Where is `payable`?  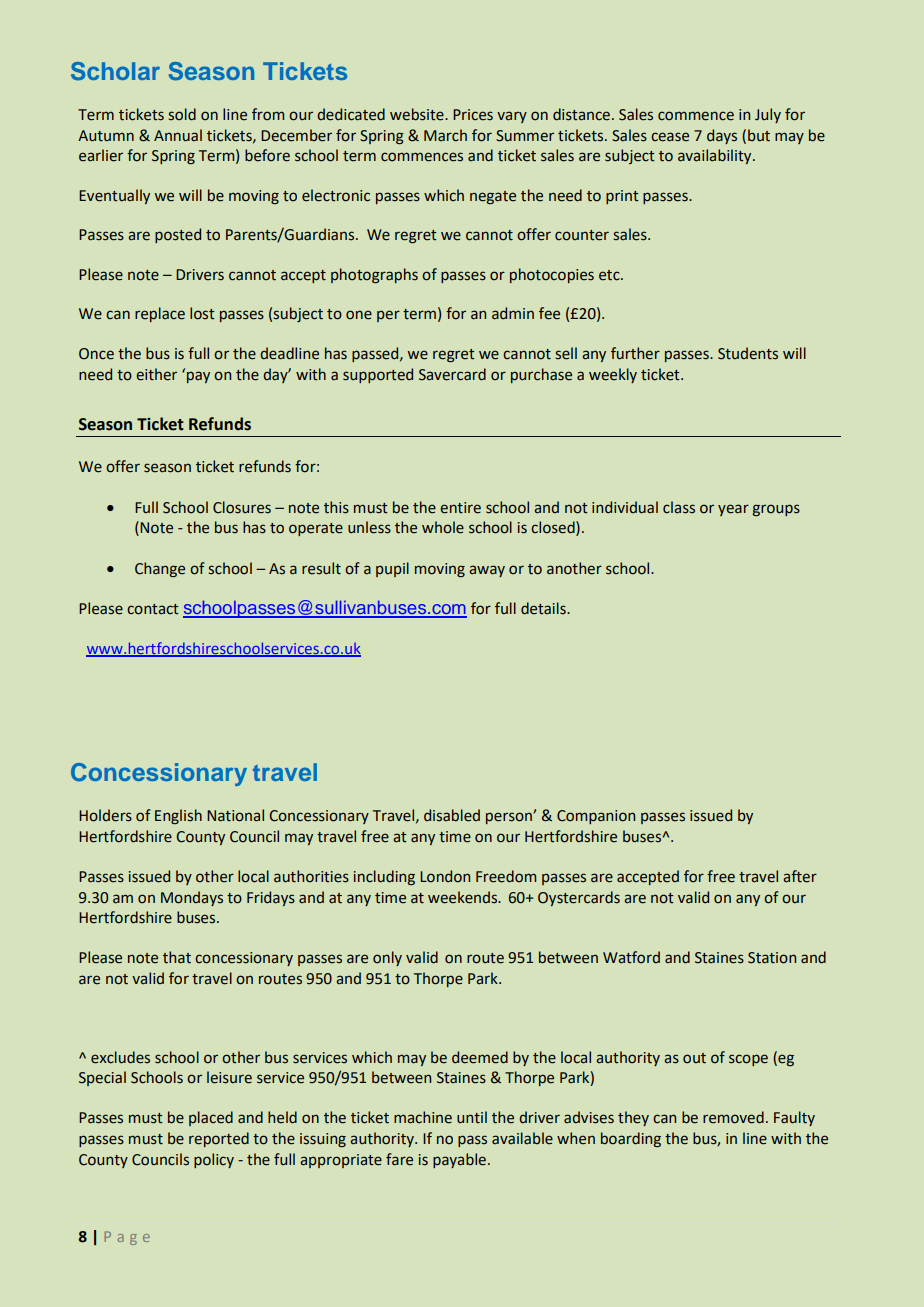 payable is located at coordinates (459, 1160).
